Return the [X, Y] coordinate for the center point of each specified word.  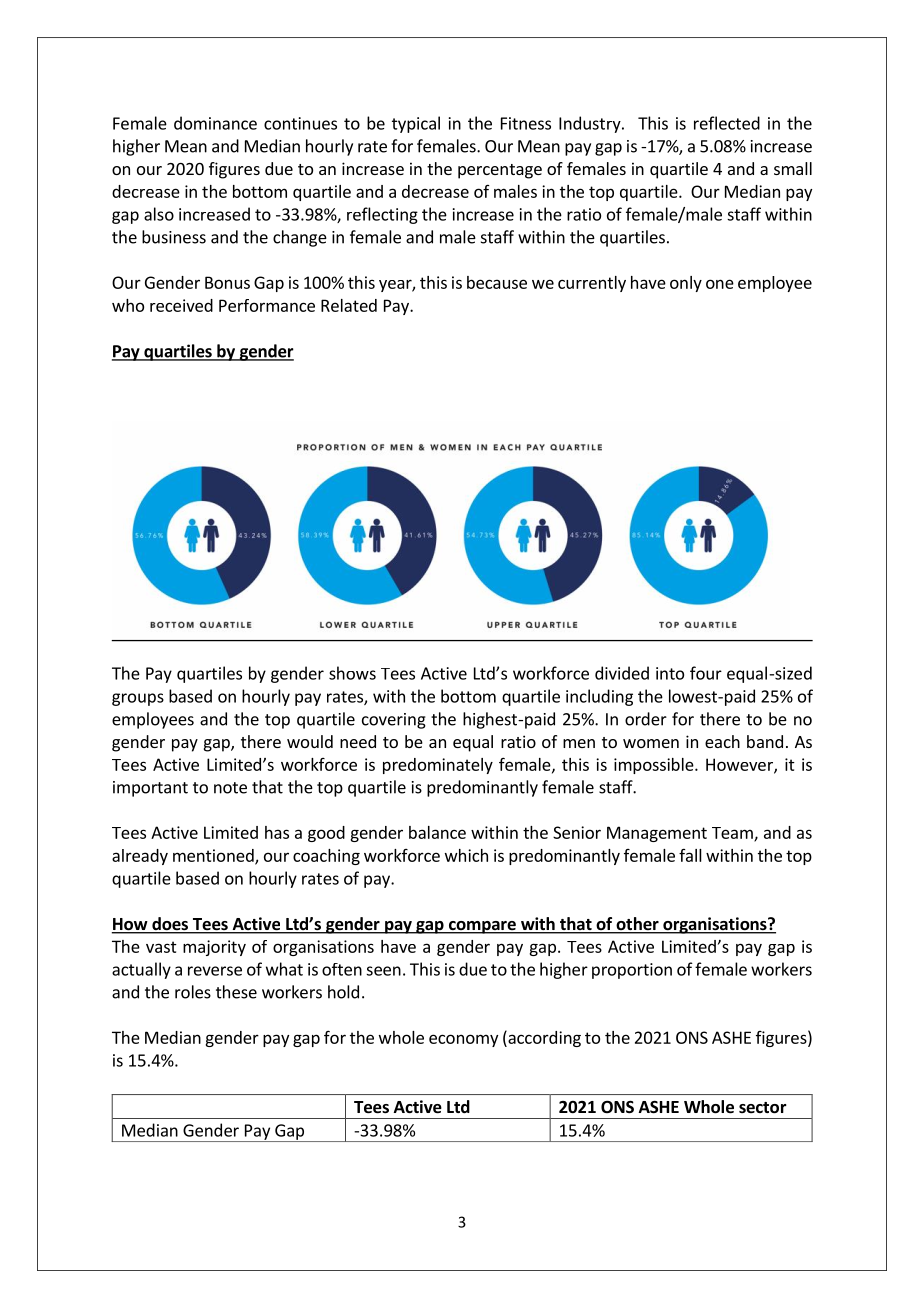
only [686, 284]
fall [690, 855]
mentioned [214, 856]
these [236, 992]
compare [482, 927]
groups [138, 699]
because [497, 282]
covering [394, 721]
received [181, 305]
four [706, 673]
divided [622, 673]
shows [352, 673]
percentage [500, 171]
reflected [727, 123]
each [722, 741]
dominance [215, 123]
